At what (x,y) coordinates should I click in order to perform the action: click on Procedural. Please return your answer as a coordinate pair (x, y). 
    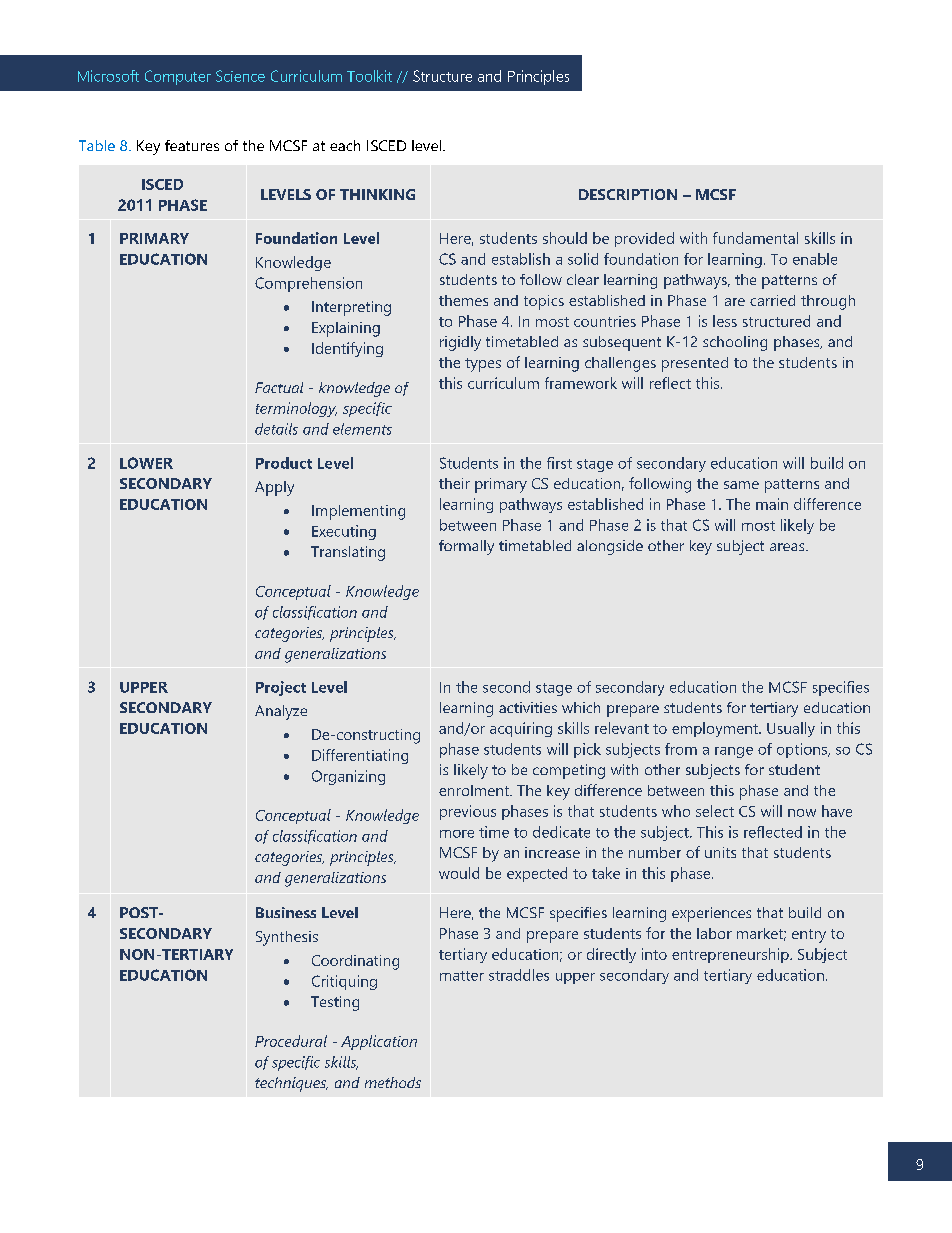
    Looking at the image, I should click on (291, 1041).
